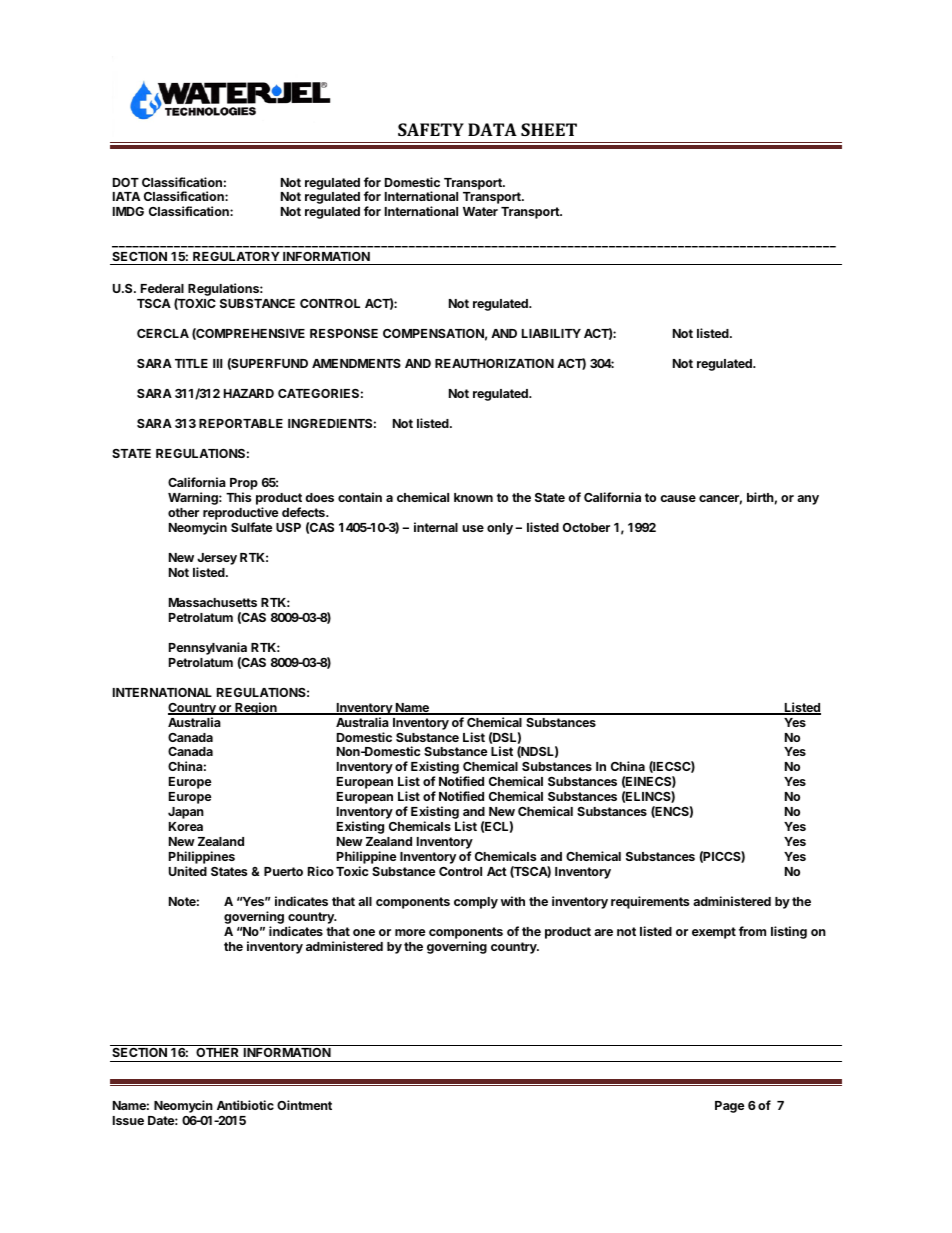 Image resolution: width=952 pixels, height=1233 pixels. I want to click on SHEET, so click(549, 129).
